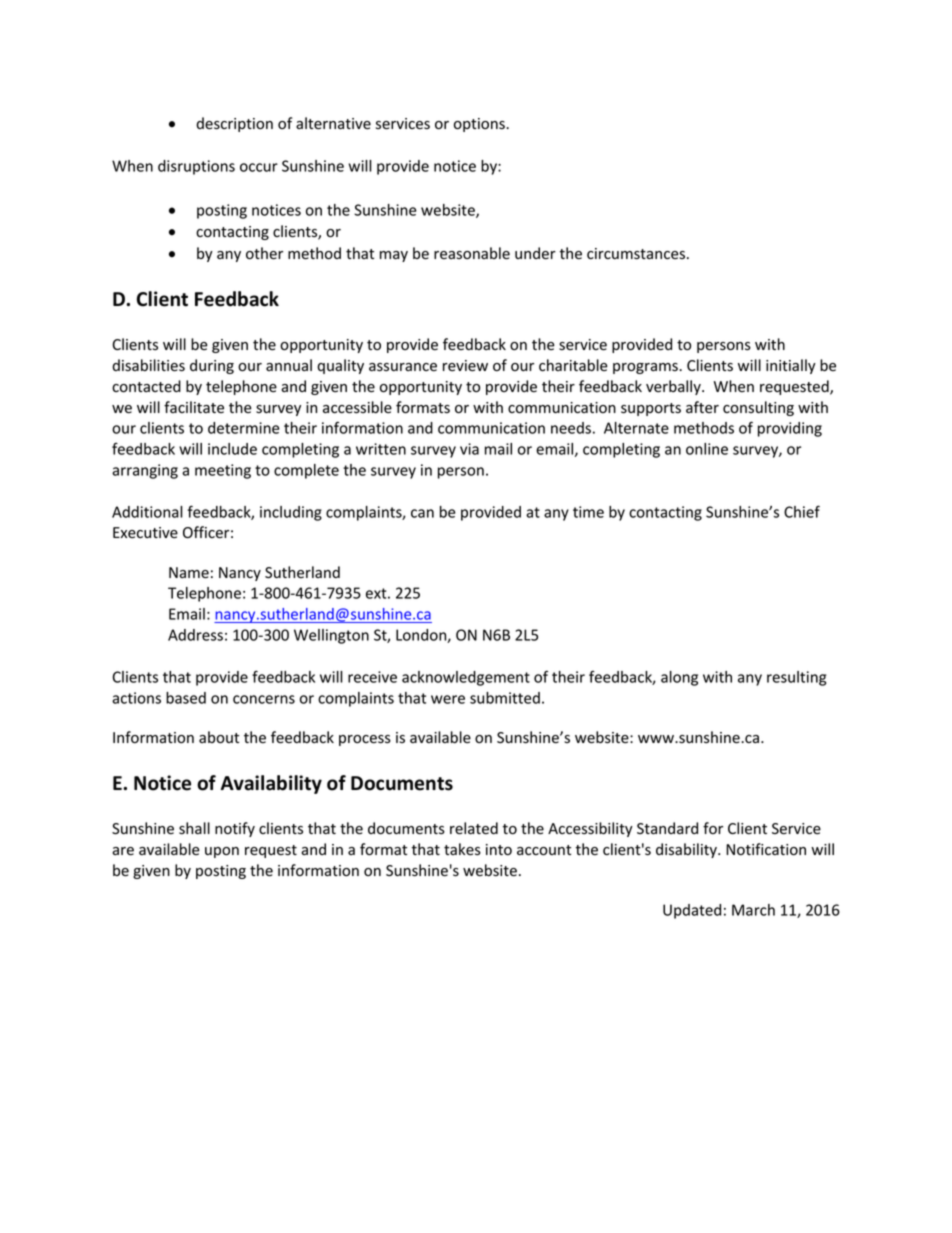 This screenshot has height=1233, width=952. What do you see at coordinates (802, 511) in the screenshot?
I see `Chief` at bounding box center [802, 511].
